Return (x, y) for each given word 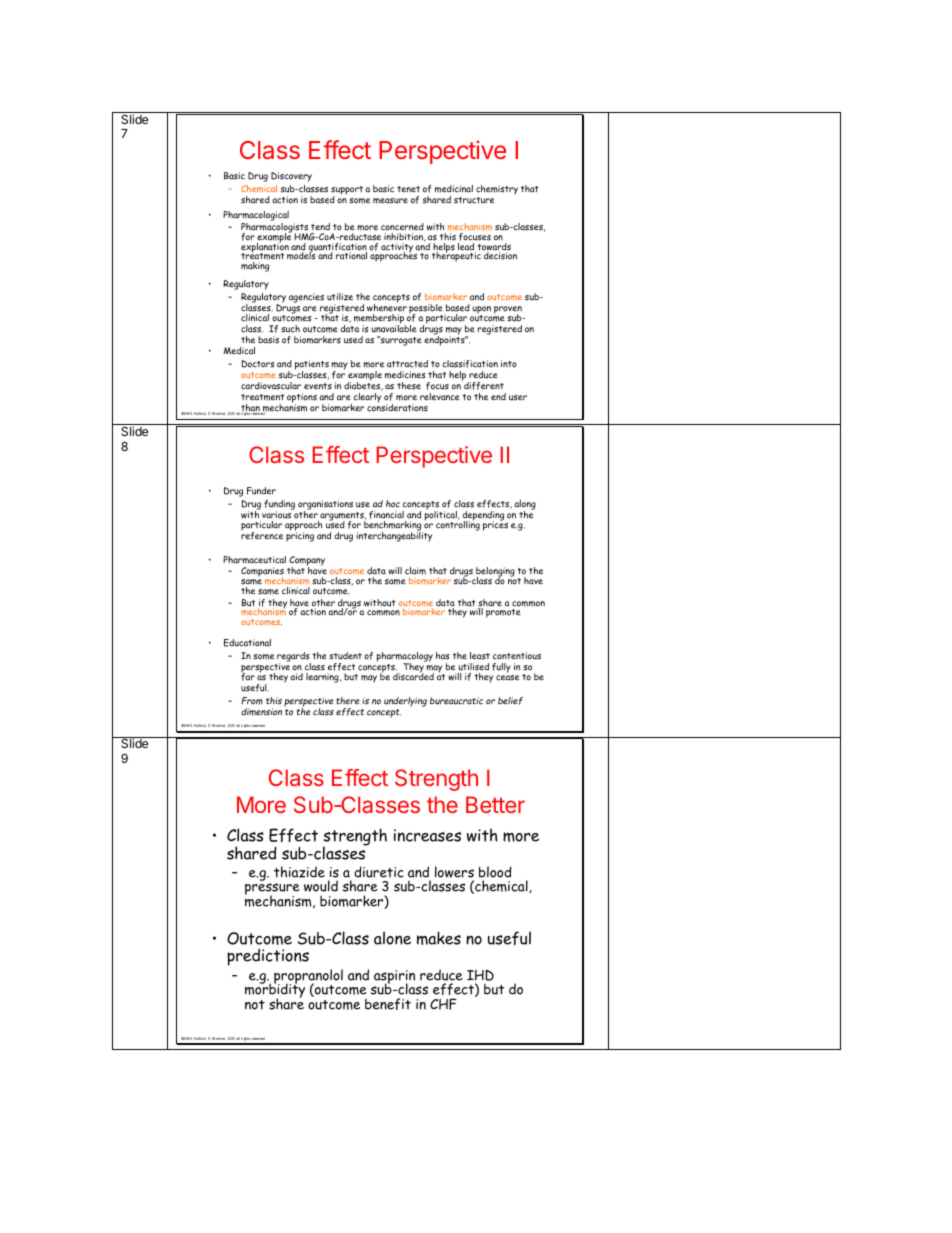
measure (390, 201)
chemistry (497, 190)
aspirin (394, 978)
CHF (443, 1004)
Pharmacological (256, 217)
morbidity (275, 991)
